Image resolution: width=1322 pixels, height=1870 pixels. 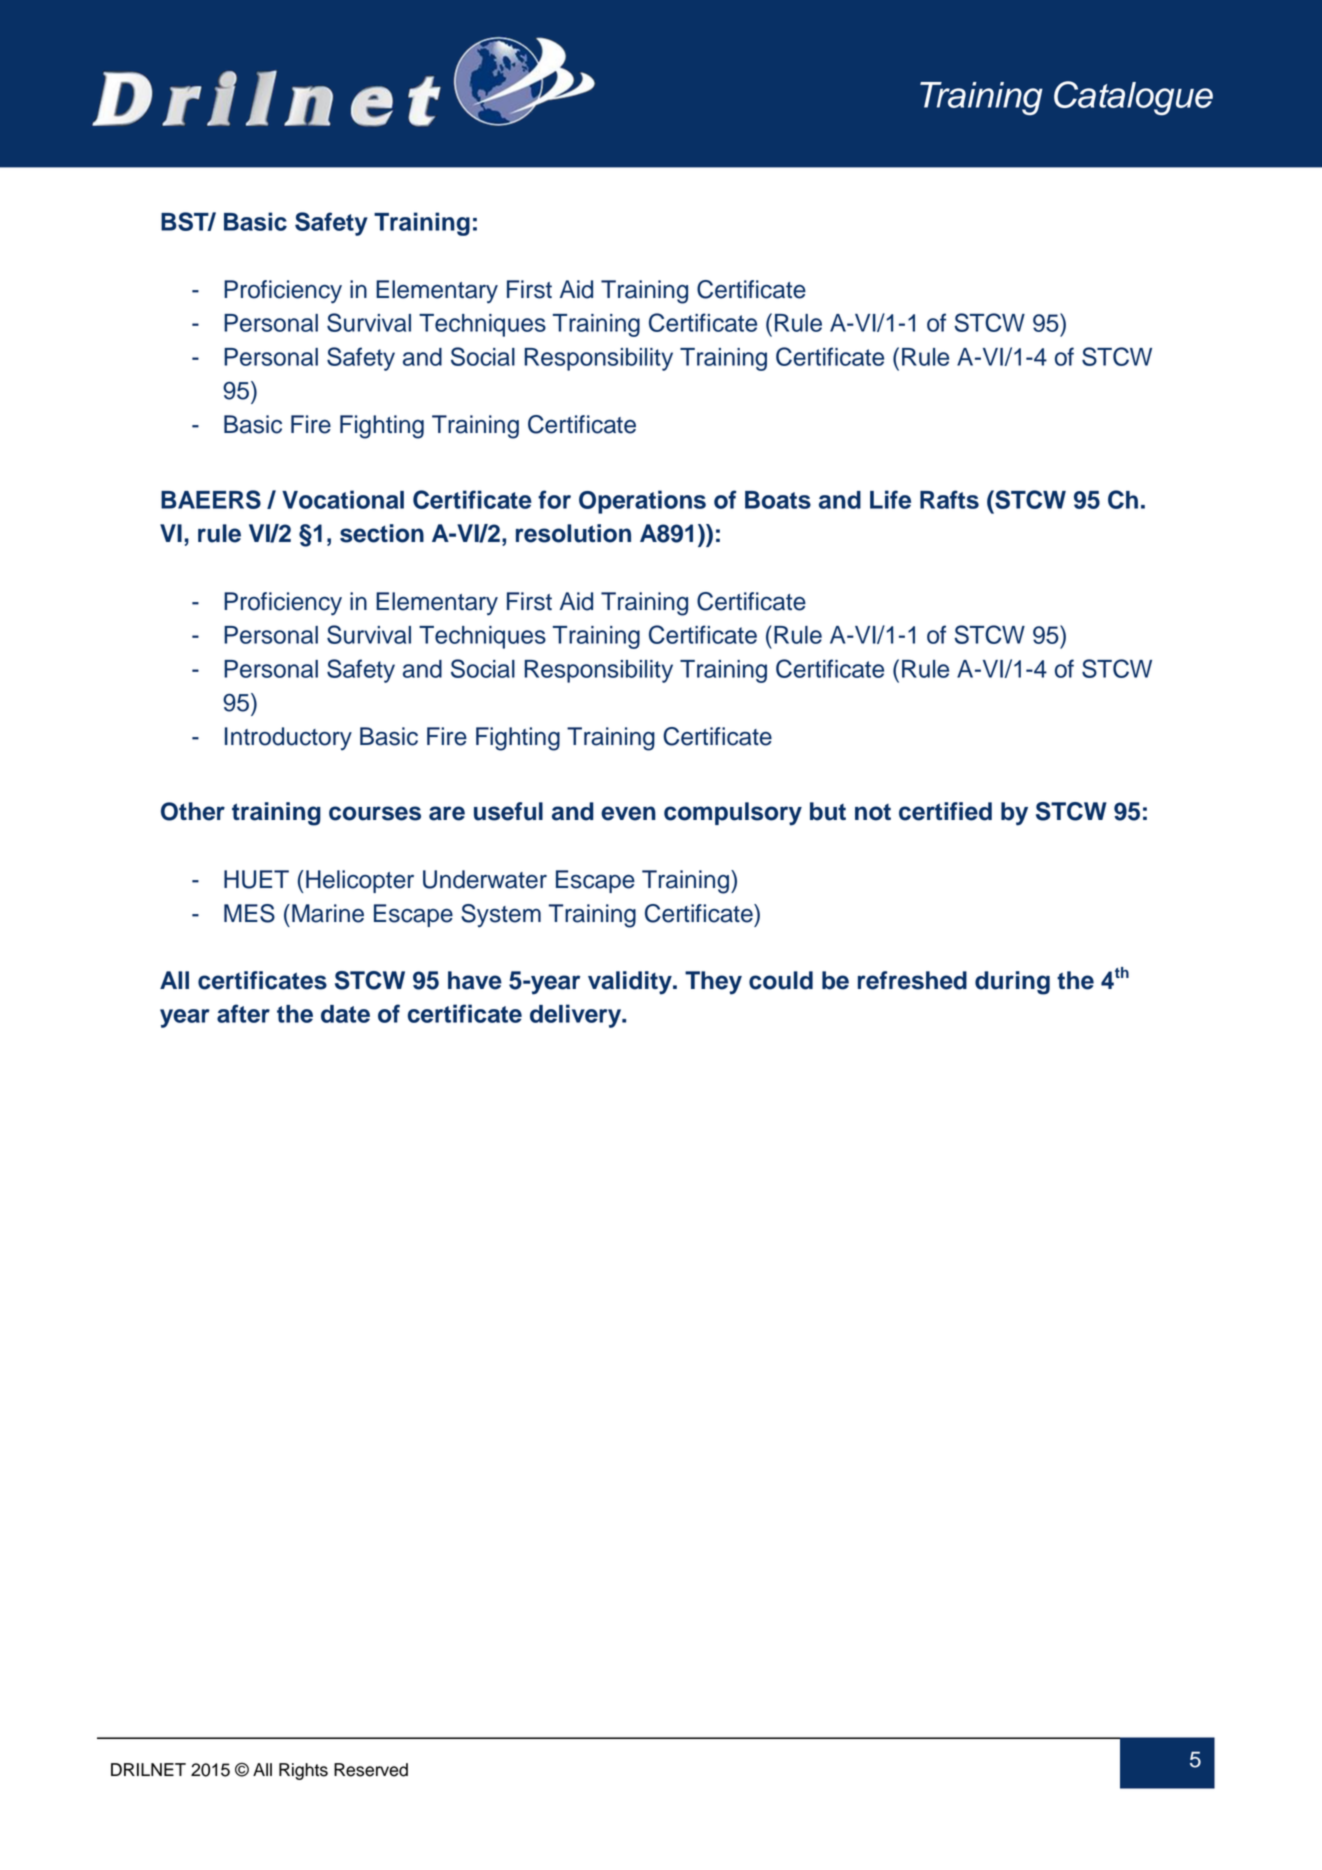 What do you see at coordinates (573, 533) in the screenshot?
I see `resolution` at bounding box center [573, 533].
